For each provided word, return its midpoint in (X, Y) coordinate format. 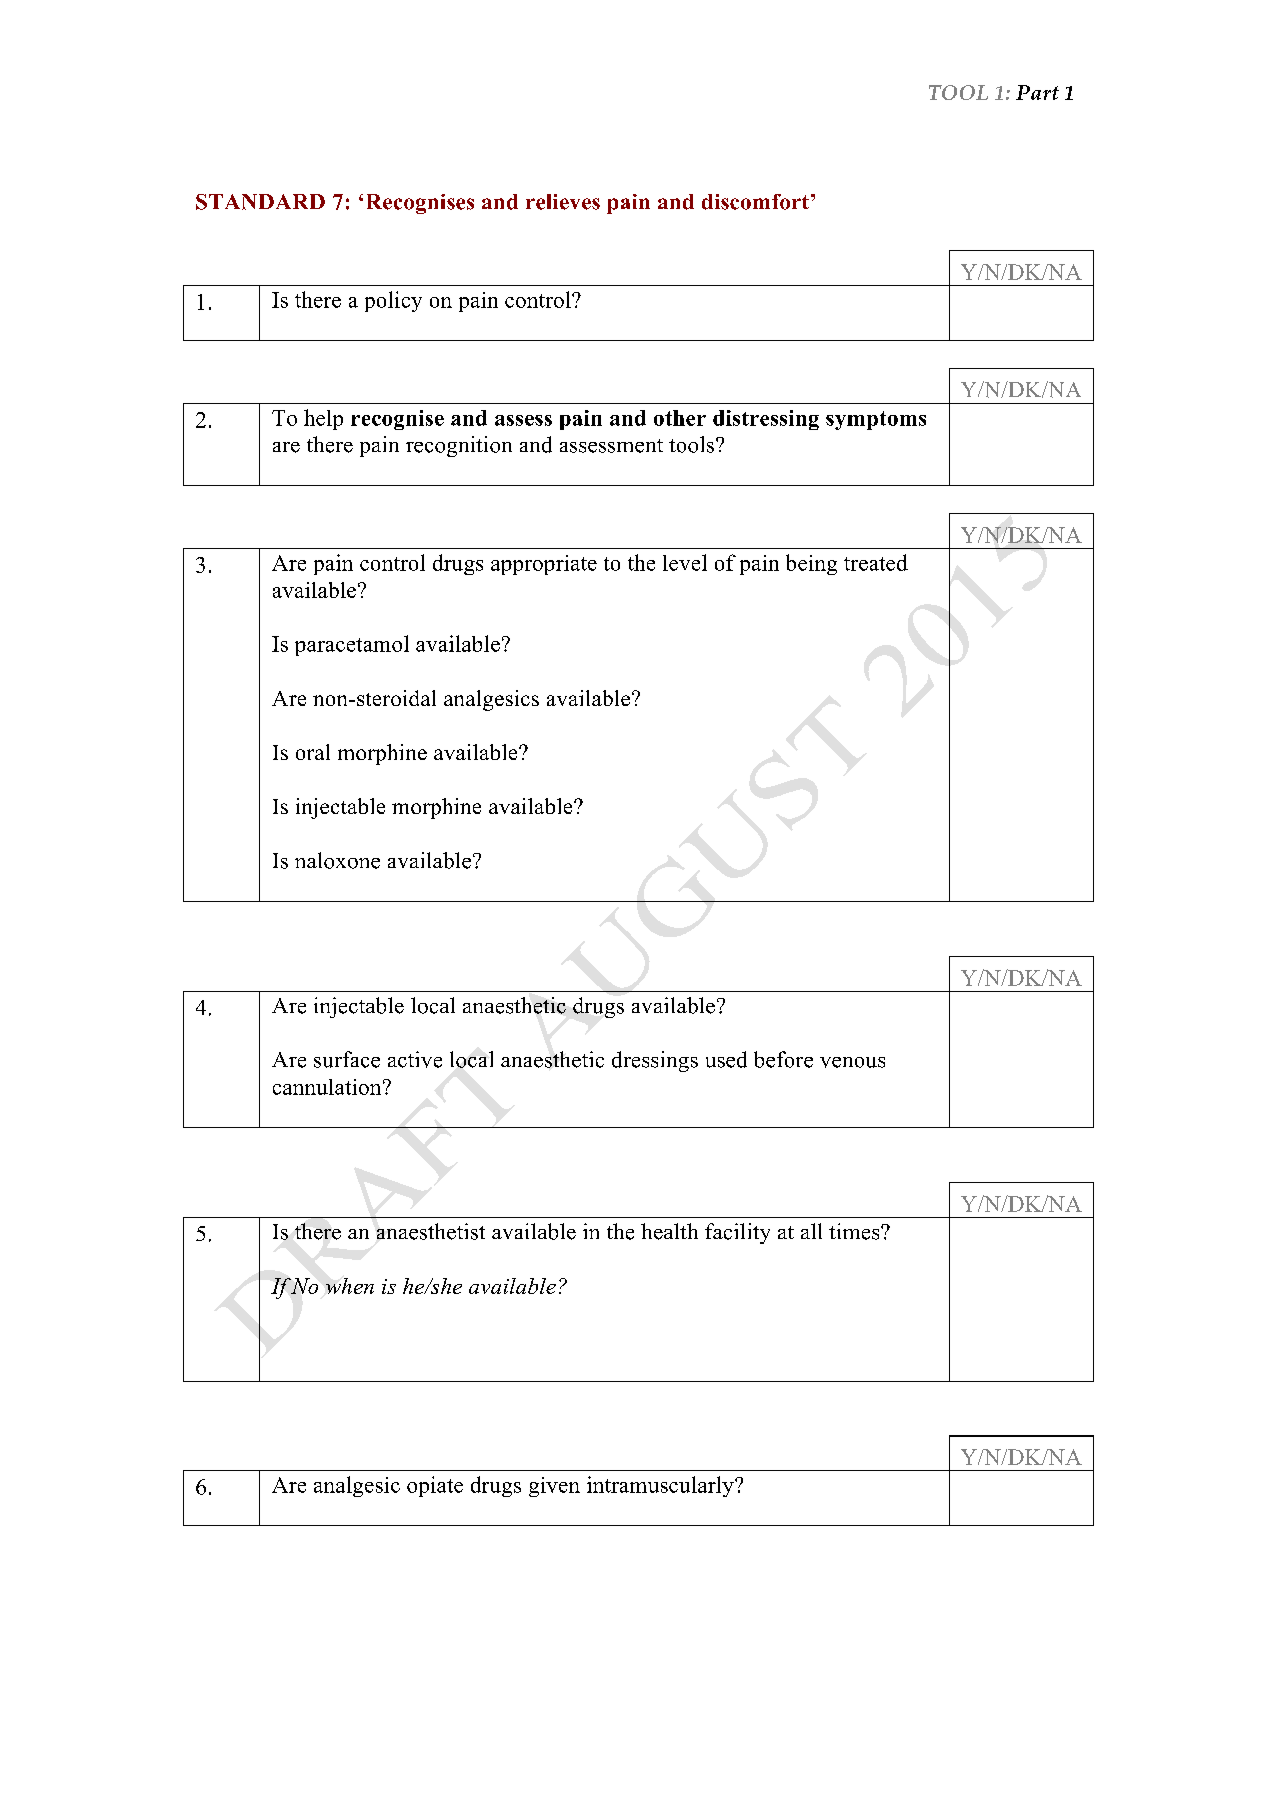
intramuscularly (661, 1486)
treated (876, 562)
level (685, 562)
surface (347, 1059)
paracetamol (352, 645)
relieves (563, 202)
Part (1037, 92)
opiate (435, 1486)
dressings (655, 1061)
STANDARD (260, 202)
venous (852, 1062)
